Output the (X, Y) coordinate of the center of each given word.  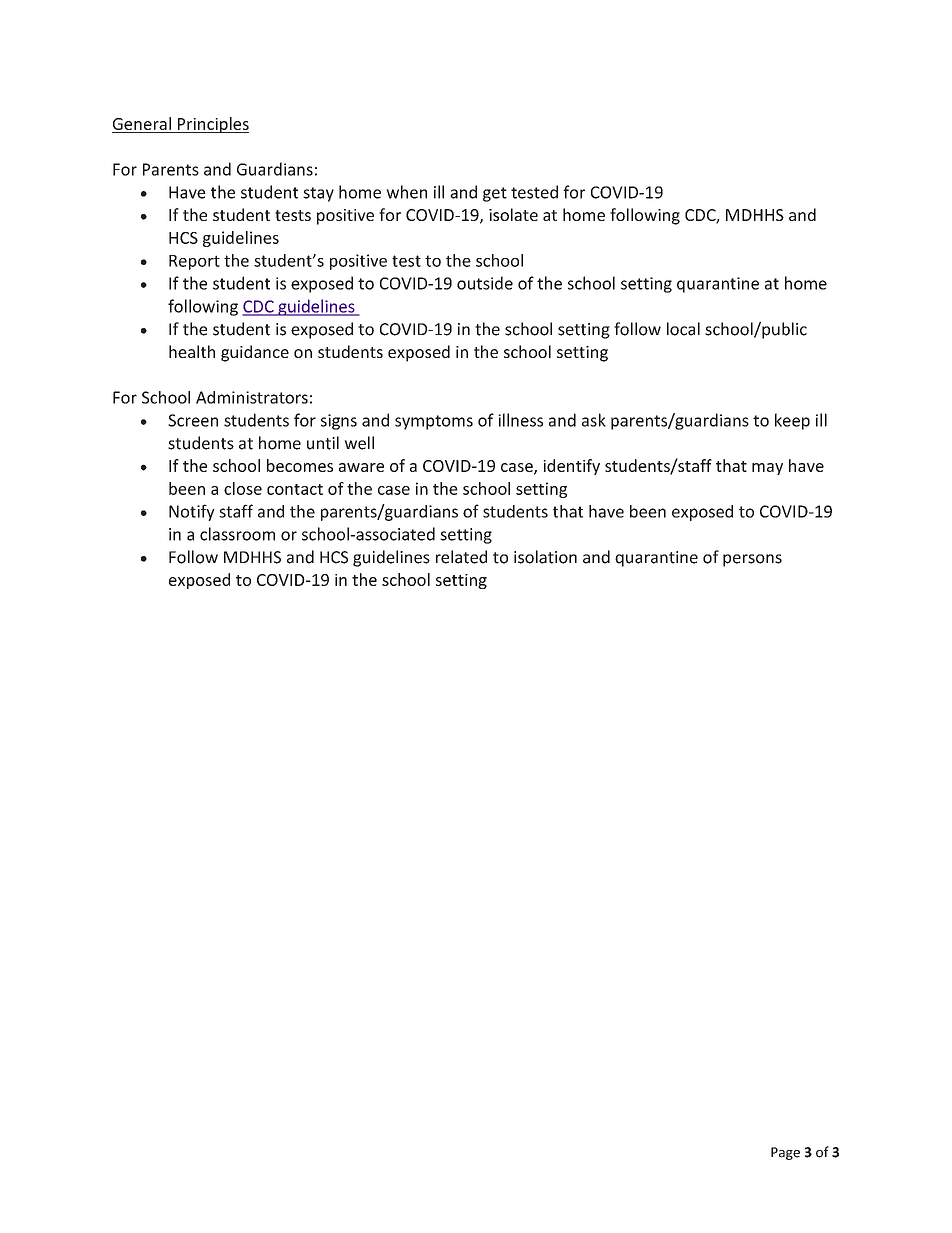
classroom (237, 534)
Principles (212, 125)
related (461, 557)
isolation (545, 557)
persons (752, 560)
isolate (513, 214)
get (495, 194)
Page (785, 1153)
